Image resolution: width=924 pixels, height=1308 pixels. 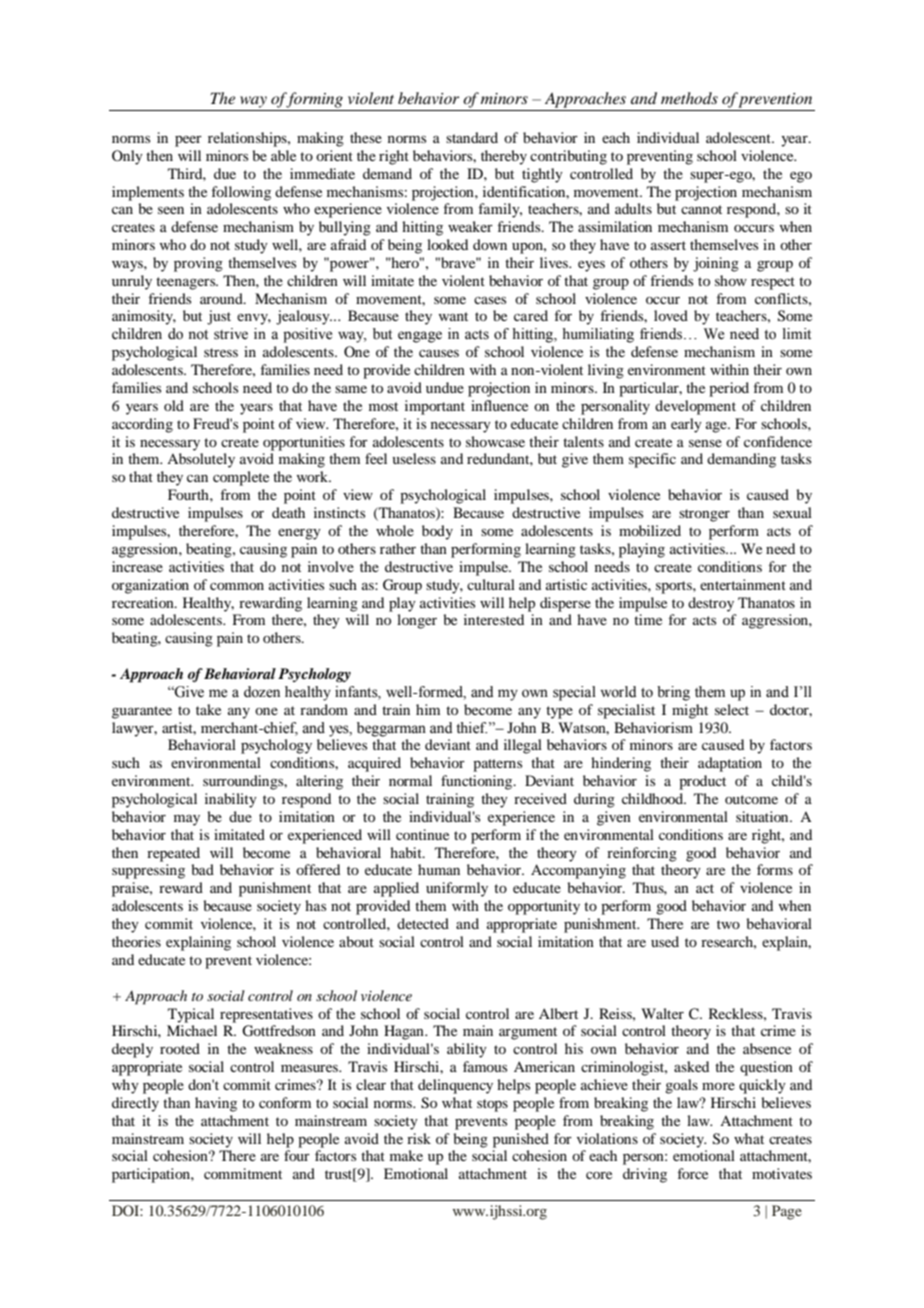 I want to click on useless, so click(x=414, y=458).
